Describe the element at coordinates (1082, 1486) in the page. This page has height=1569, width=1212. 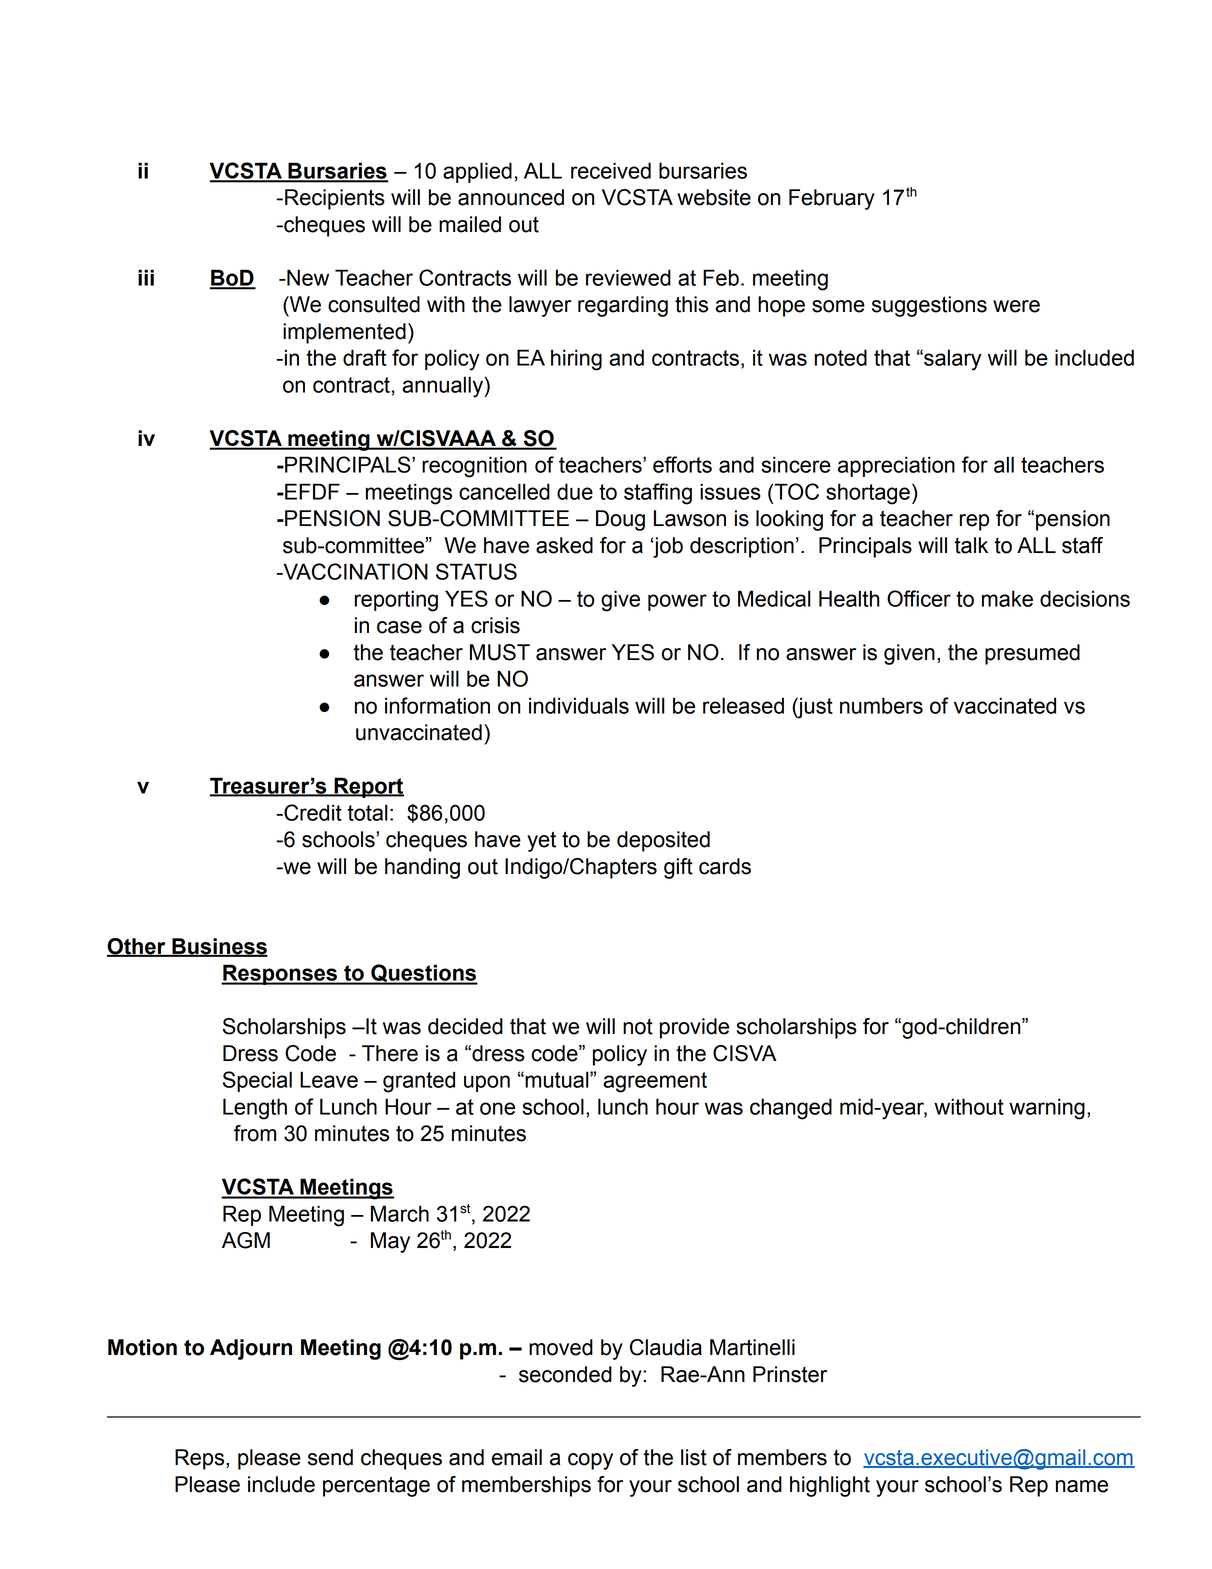
I see `name` at that location.
